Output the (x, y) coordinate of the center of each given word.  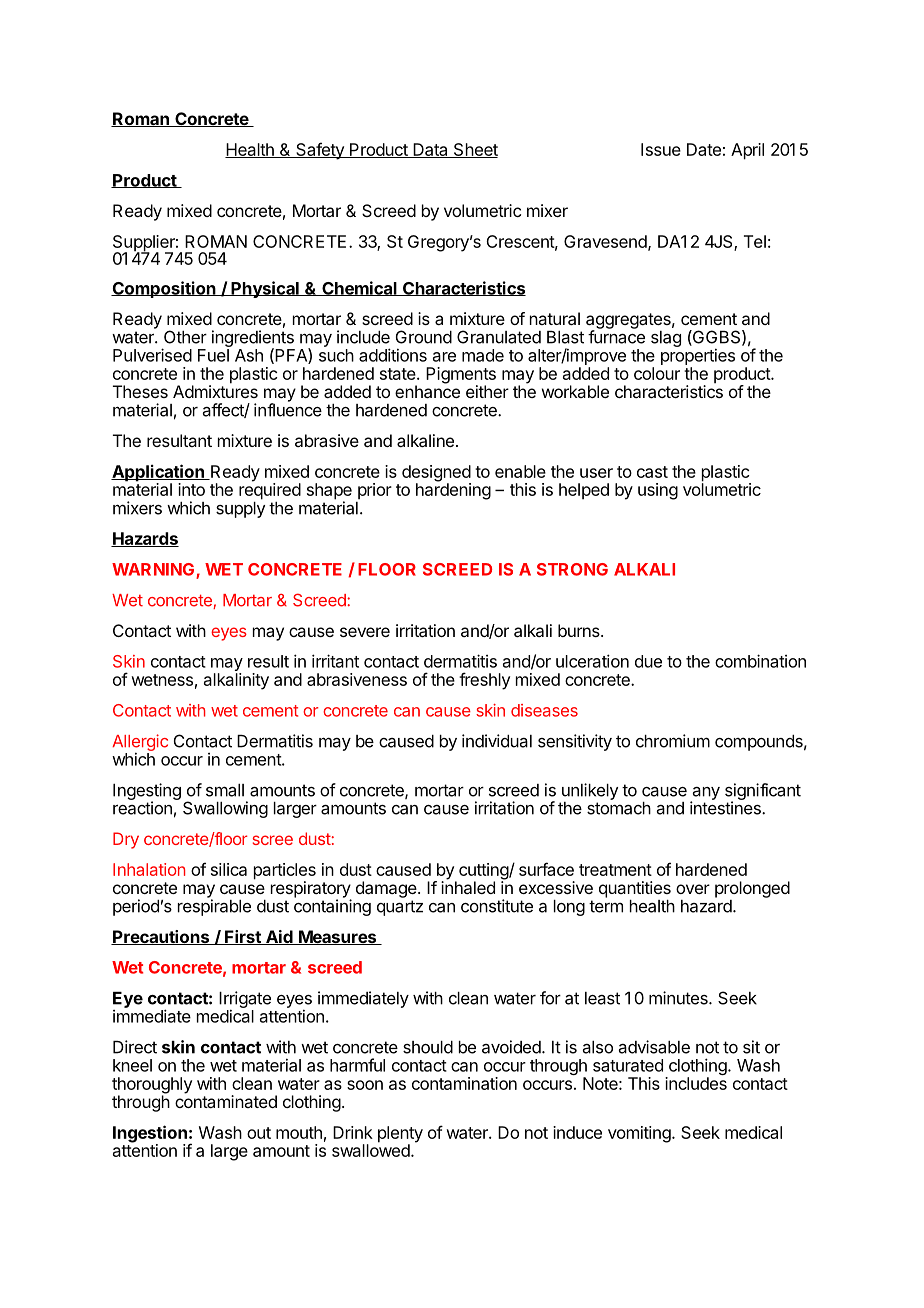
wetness (162, 680)
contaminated (226, 1100)
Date (704, 149)
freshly (484, 681)
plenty (400, 1135)
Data (430, 150)
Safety (320, 151)
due (648, 661)
